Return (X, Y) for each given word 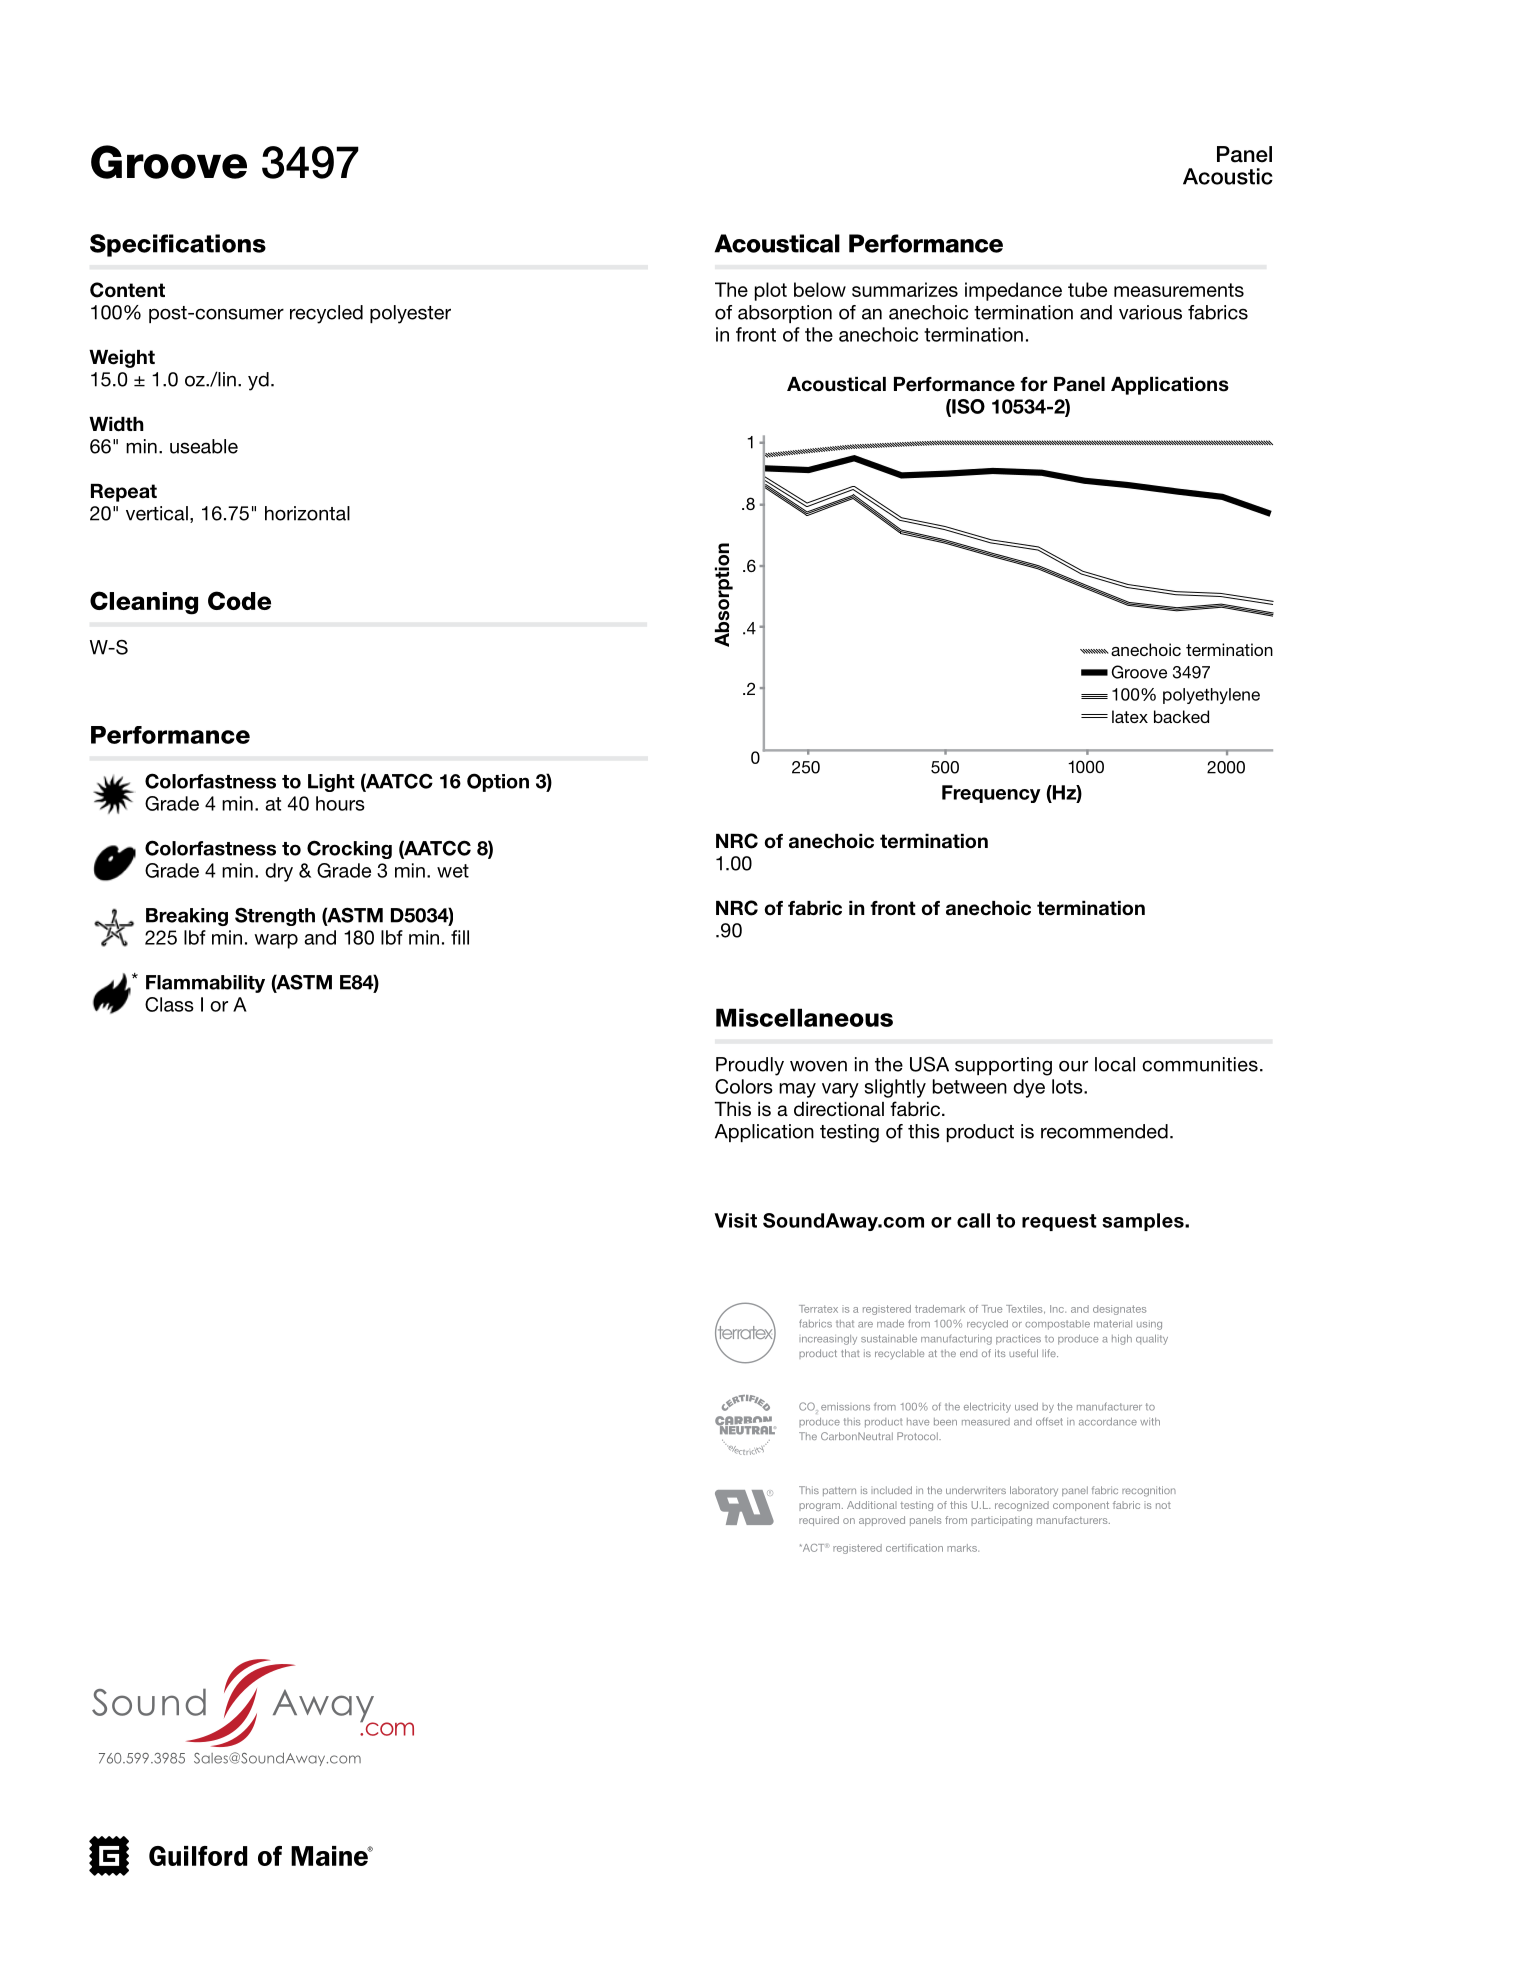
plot (771, 291)
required (819, 1521)
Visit (735, 1220)
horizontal (307, 513)
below (820, 289)
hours (340, 803)
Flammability (205, 984)
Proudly (750, 1066)
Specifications (178, 245)
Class (169, 1004)
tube (1087, 289)
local (1115, 1064)
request (1059, 1222)
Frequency (991, 794)
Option (498, 782)
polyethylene (1211, 696)
